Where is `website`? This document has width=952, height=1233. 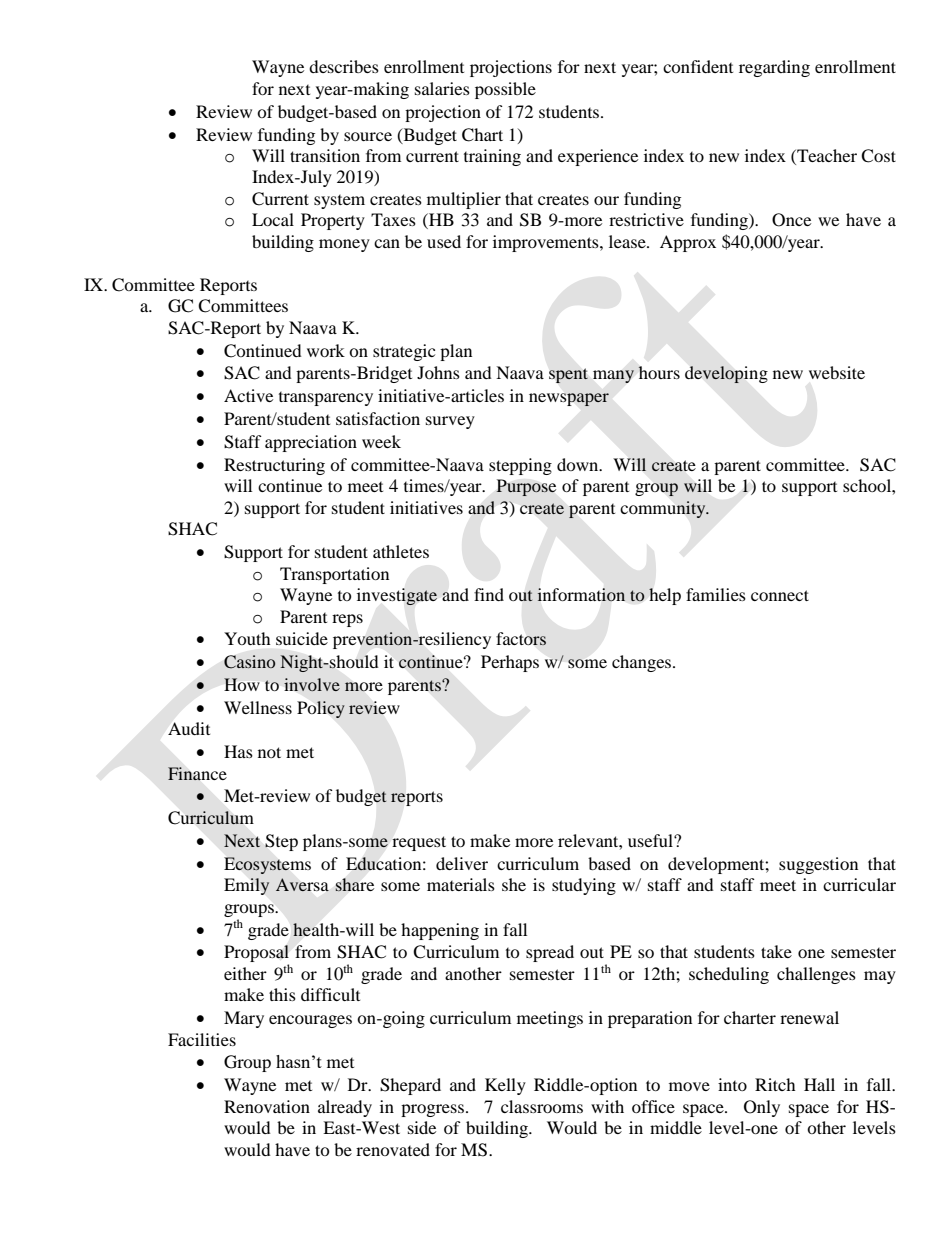 website is located at coordinates (837, 372).
